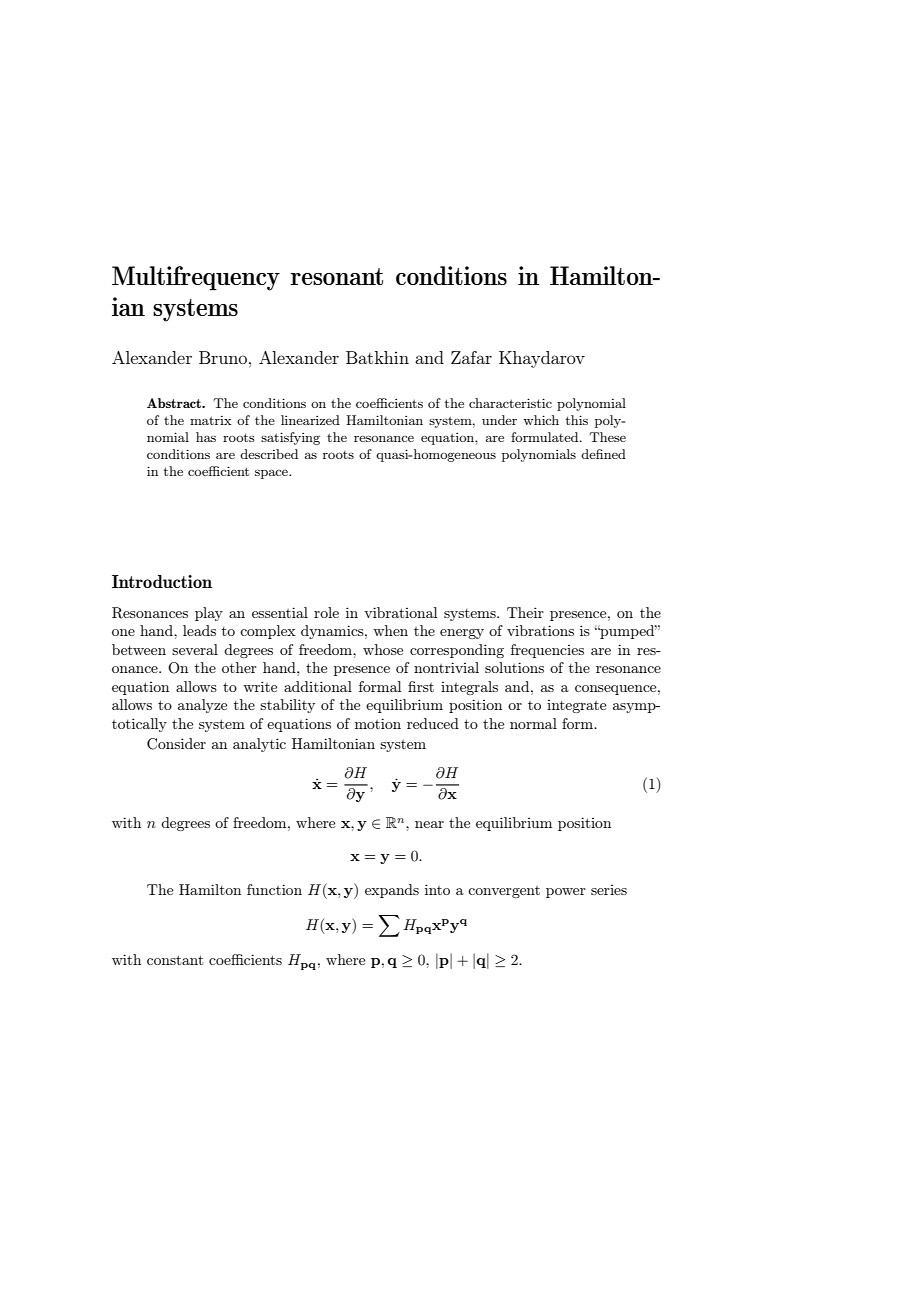 This document has width=924, height=1308. I want to click on Zafar, so click(471, 357).
